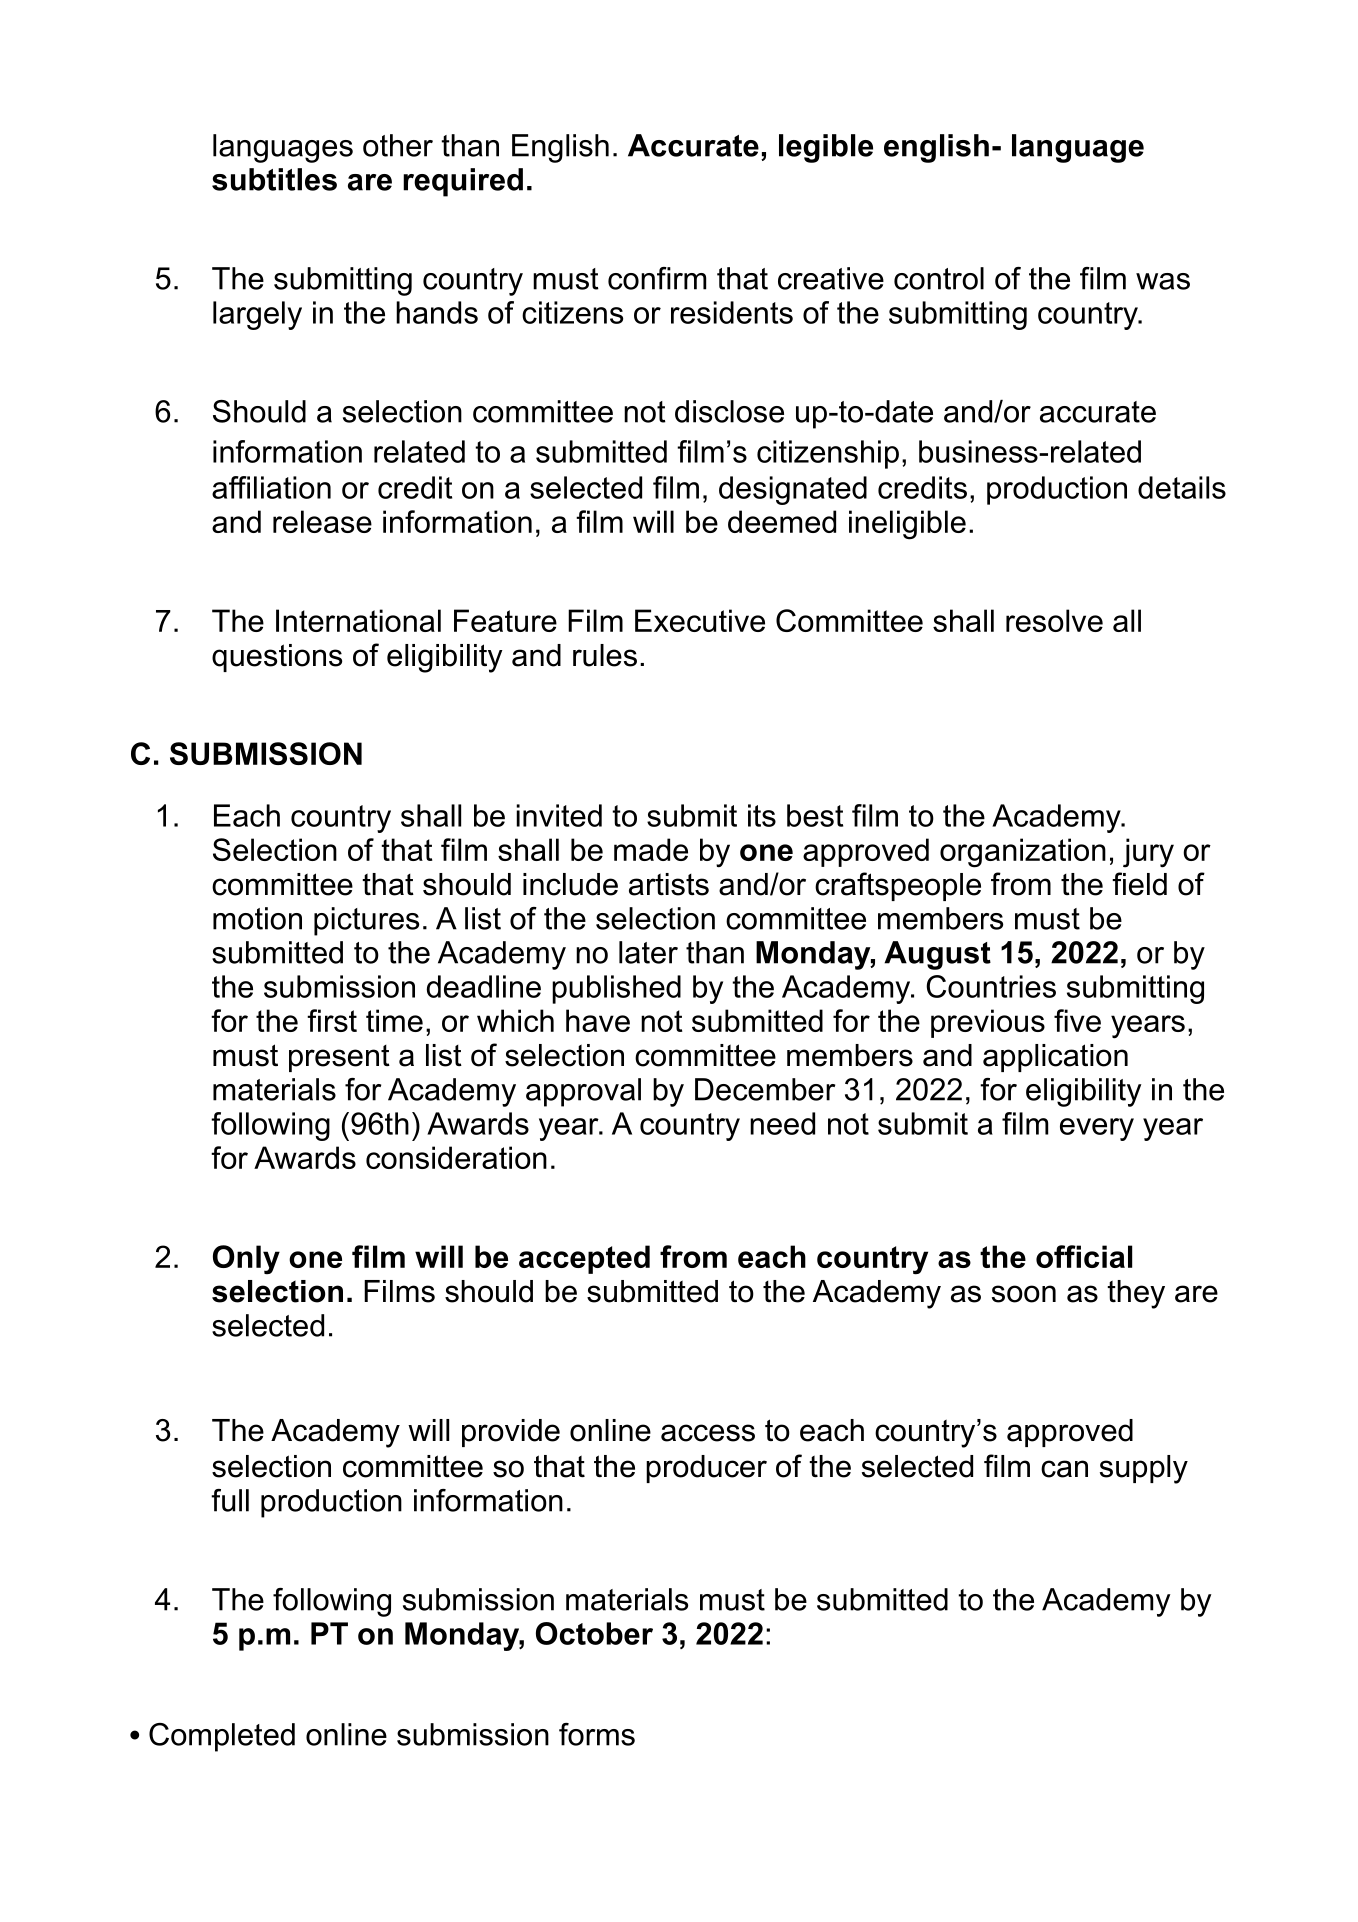 This image has width=1358, height=1922. Describe the element at coordinates (1163, 281) in the image. I see `was` at that location.
